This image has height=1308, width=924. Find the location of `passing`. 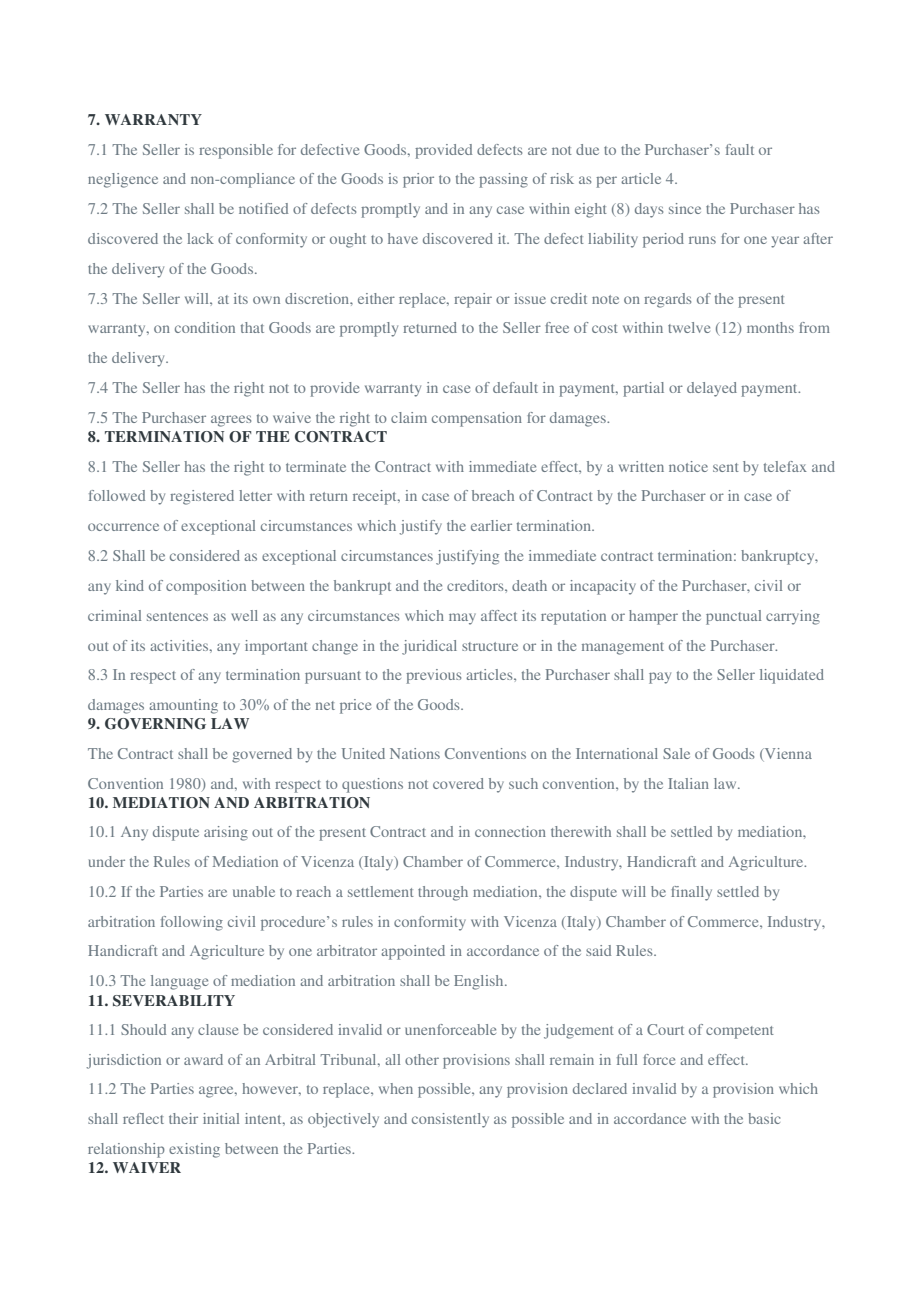

passing is located at coordinates (503, 180).
